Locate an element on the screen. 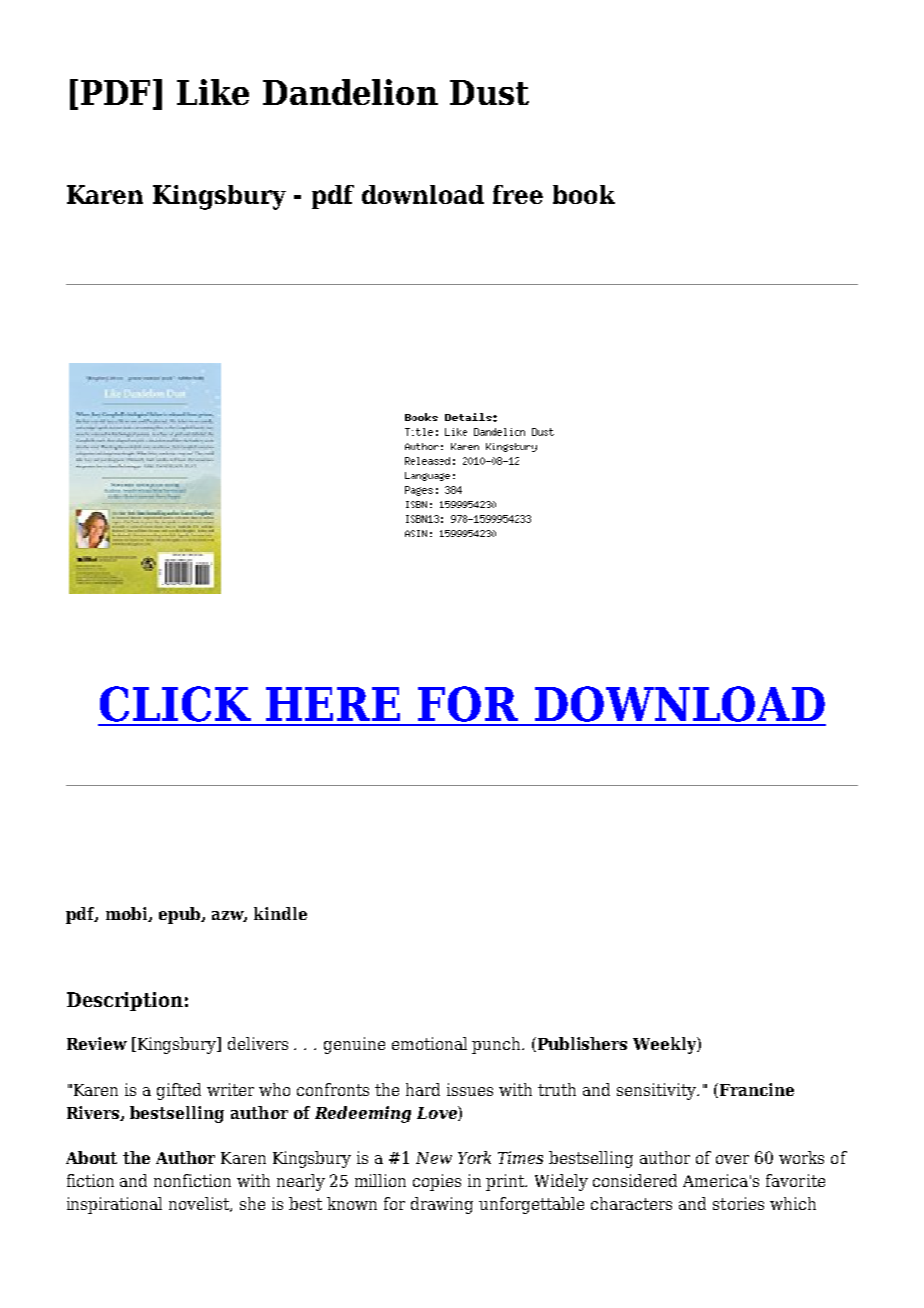  Description is located at coordinates (125, 1001).
